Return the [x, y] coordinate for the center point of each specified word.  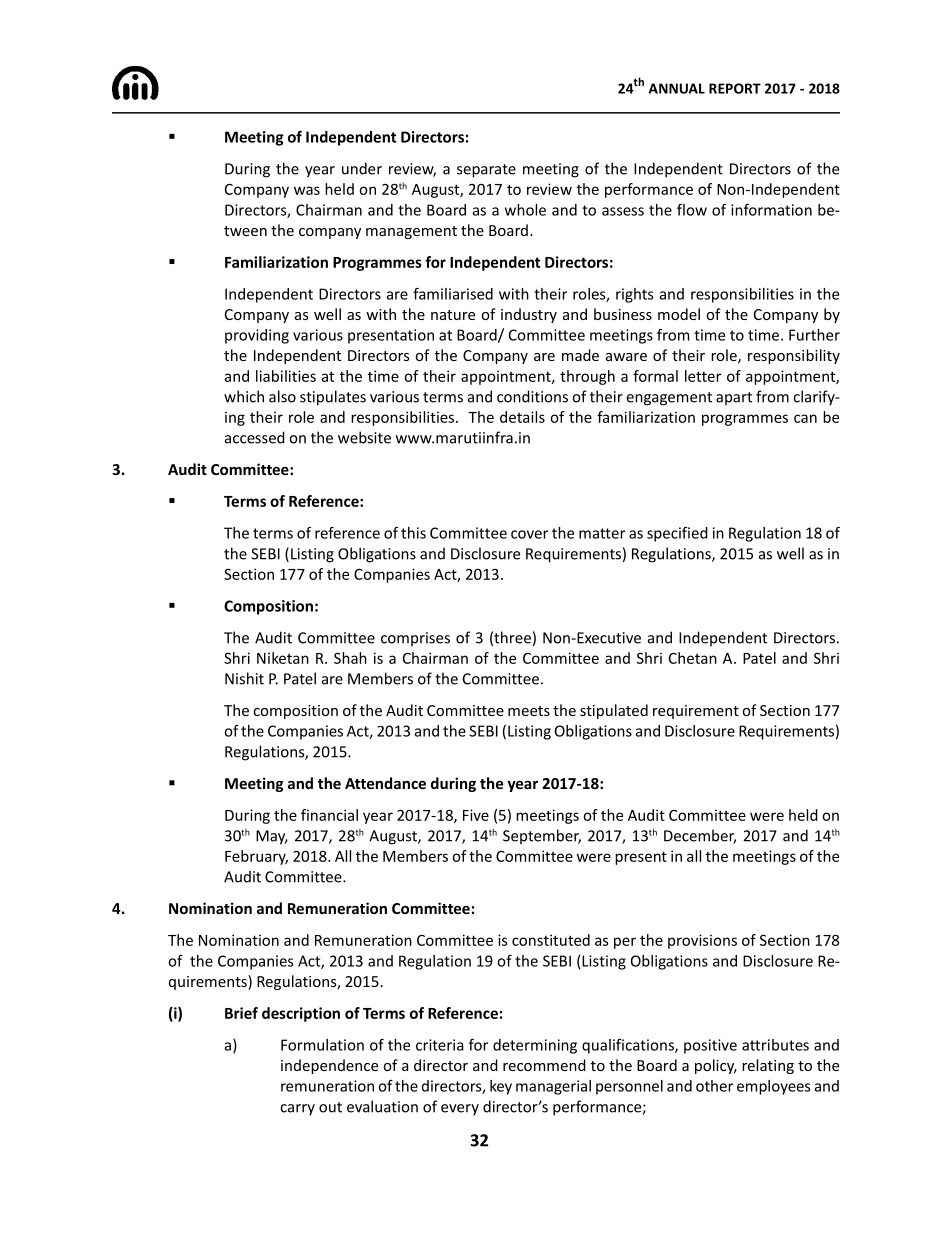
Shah [350, 658]
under [362, 168]
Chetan [693, 658]
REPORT [735, 88]
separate [486, 171]
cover [529, 534]
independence [329, 1066]
